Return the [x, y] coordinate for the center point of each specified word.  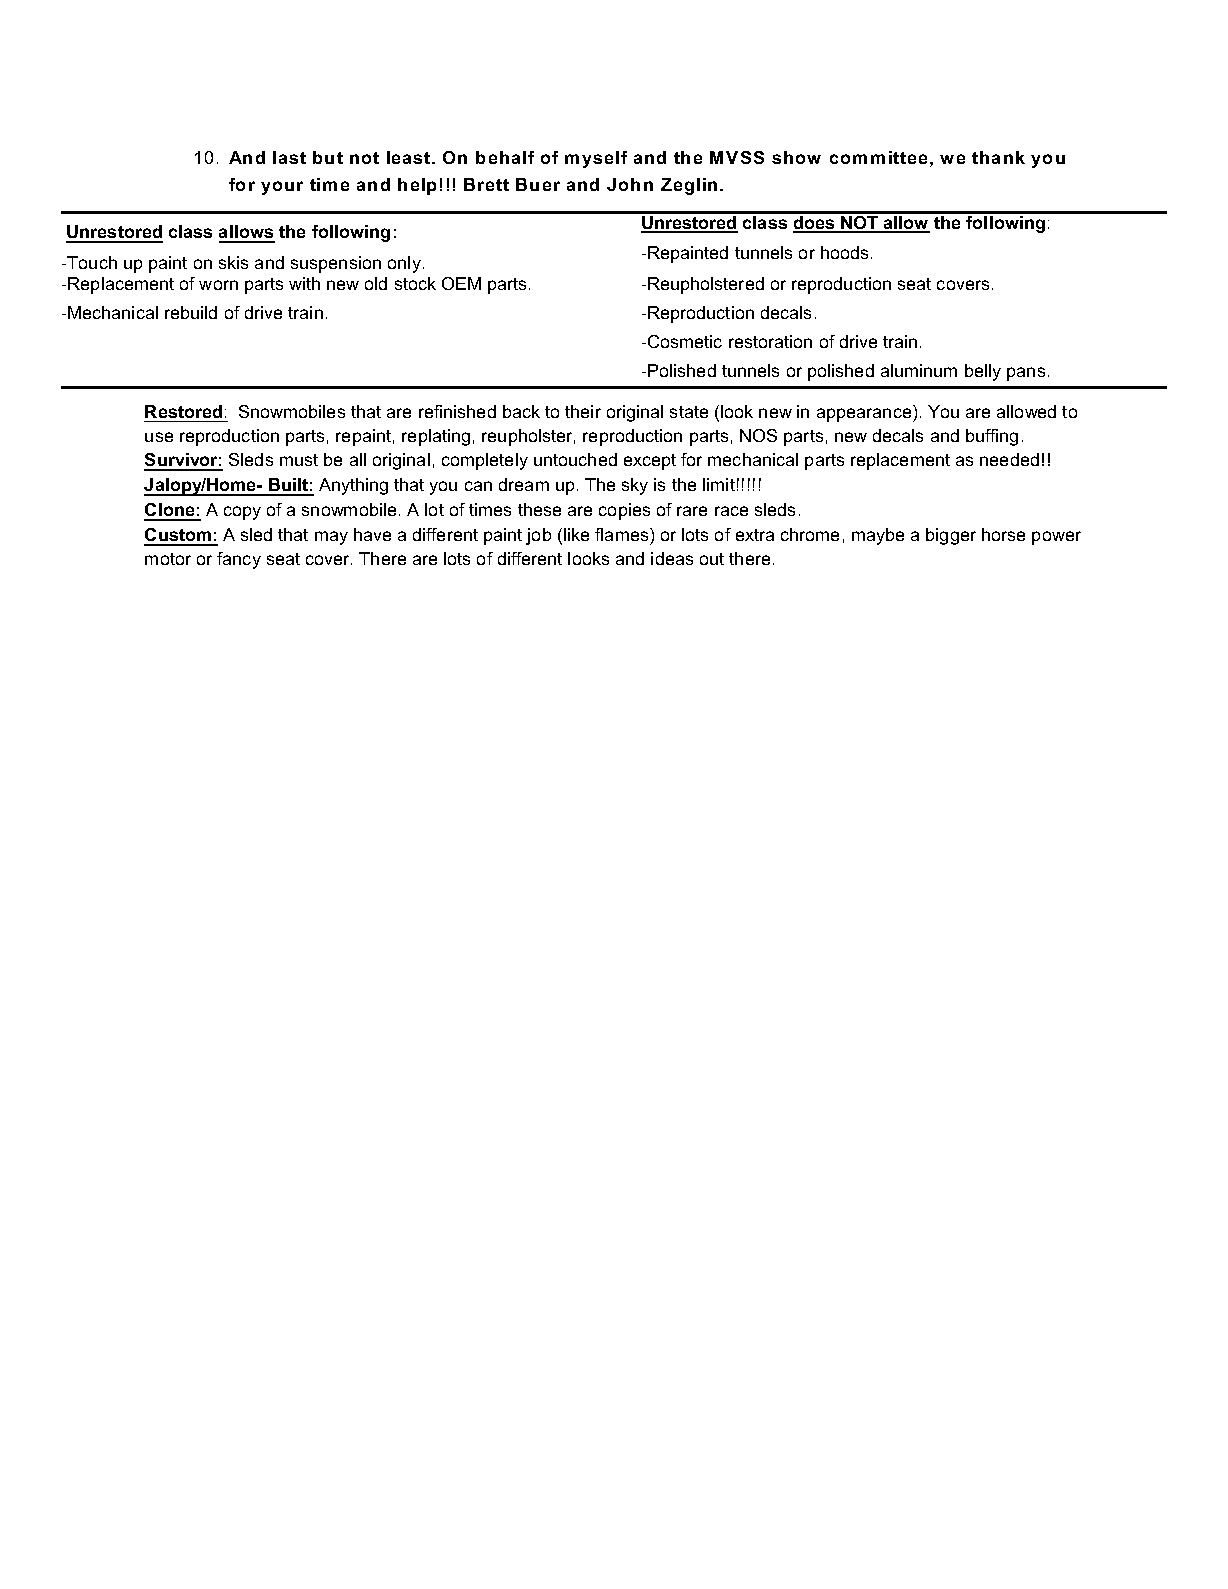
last [289, 157]
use [159, 437]
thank [998, 157]
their [583, 411]
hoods [844, 252]
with [304, 283]
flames [623, 534]
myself [596, 159]
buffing [992, 437]
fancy [239, 560]
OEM [461, 283]
